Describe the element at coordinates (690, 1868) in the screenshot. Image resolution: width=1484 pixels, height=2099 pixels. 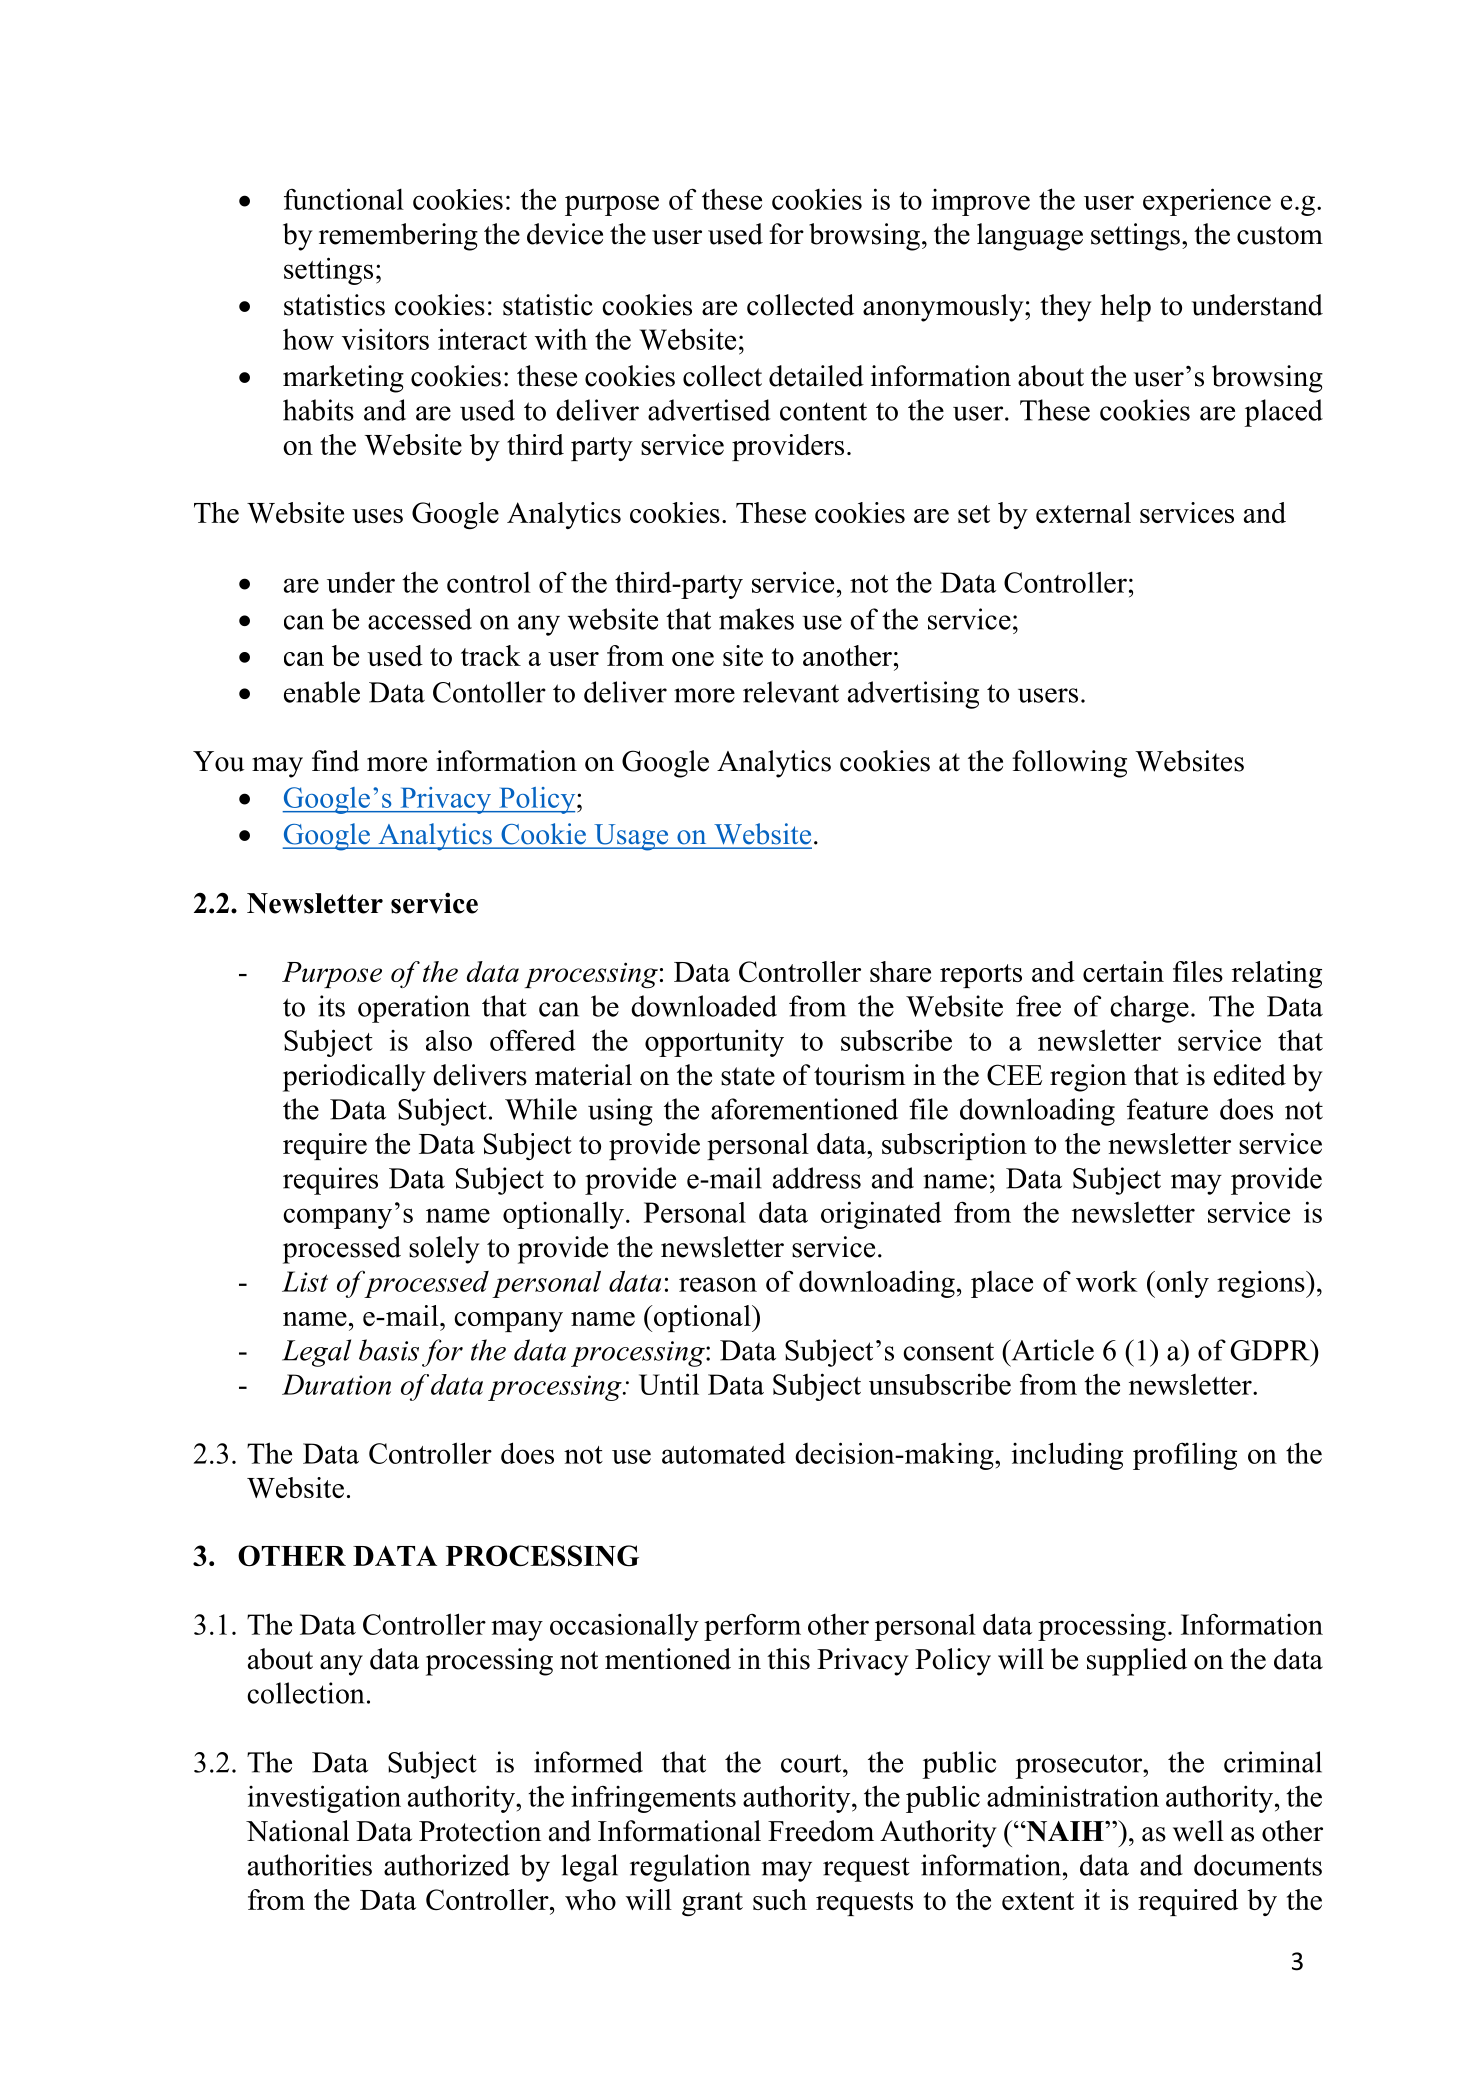
I see `regulation` at that location.
